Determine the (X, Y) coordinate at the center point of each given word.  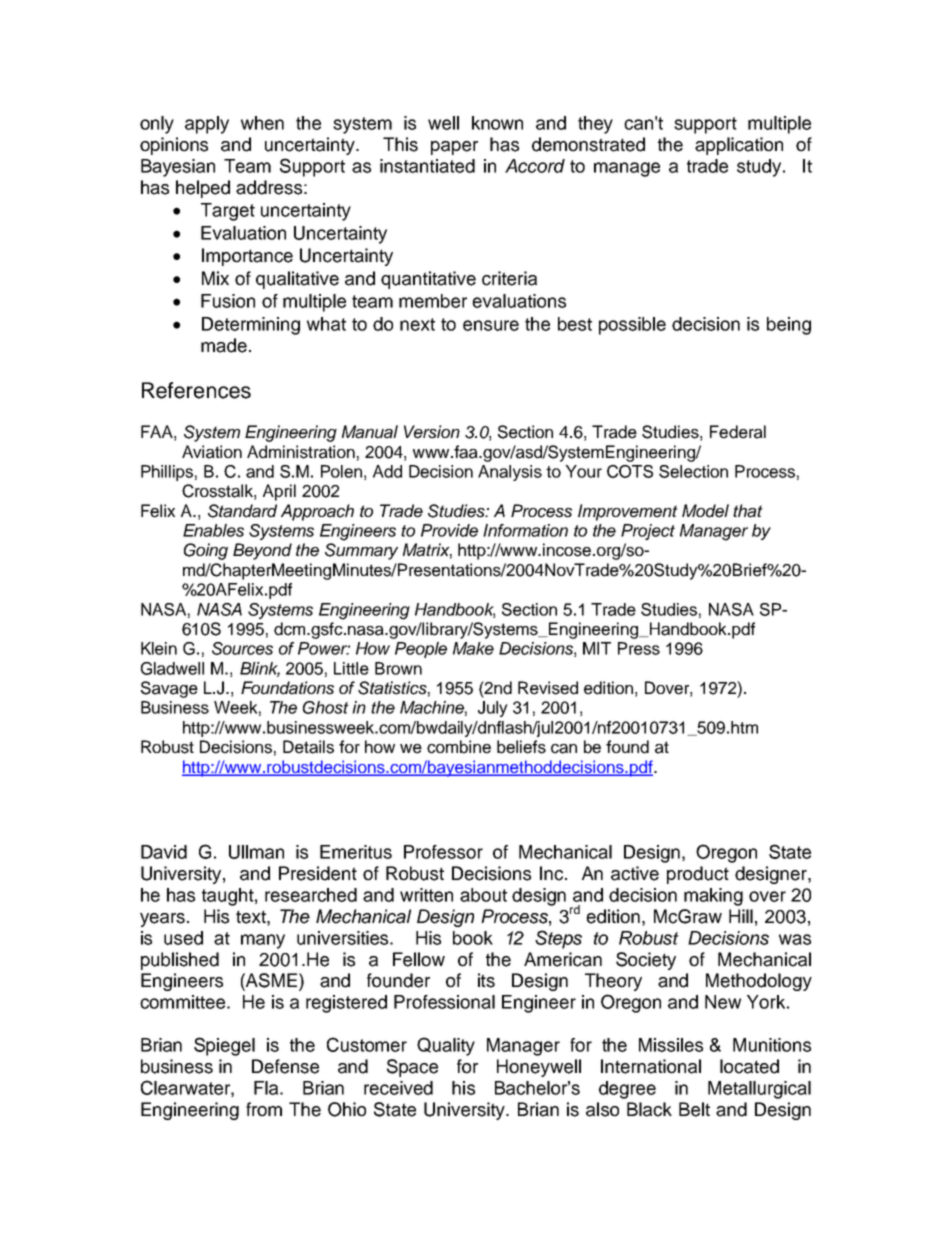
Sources (242, 648)
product (698, 875)
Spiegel (224, 1046)
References (196, 390)
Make (473, 648)
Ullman (256, 852)
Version (432, 432)
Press (639, 648)
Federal (738, 432)
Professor (443, 852)
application (739, 146)
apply (207, 125)
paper (454, 148)
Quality (446, 1046)
